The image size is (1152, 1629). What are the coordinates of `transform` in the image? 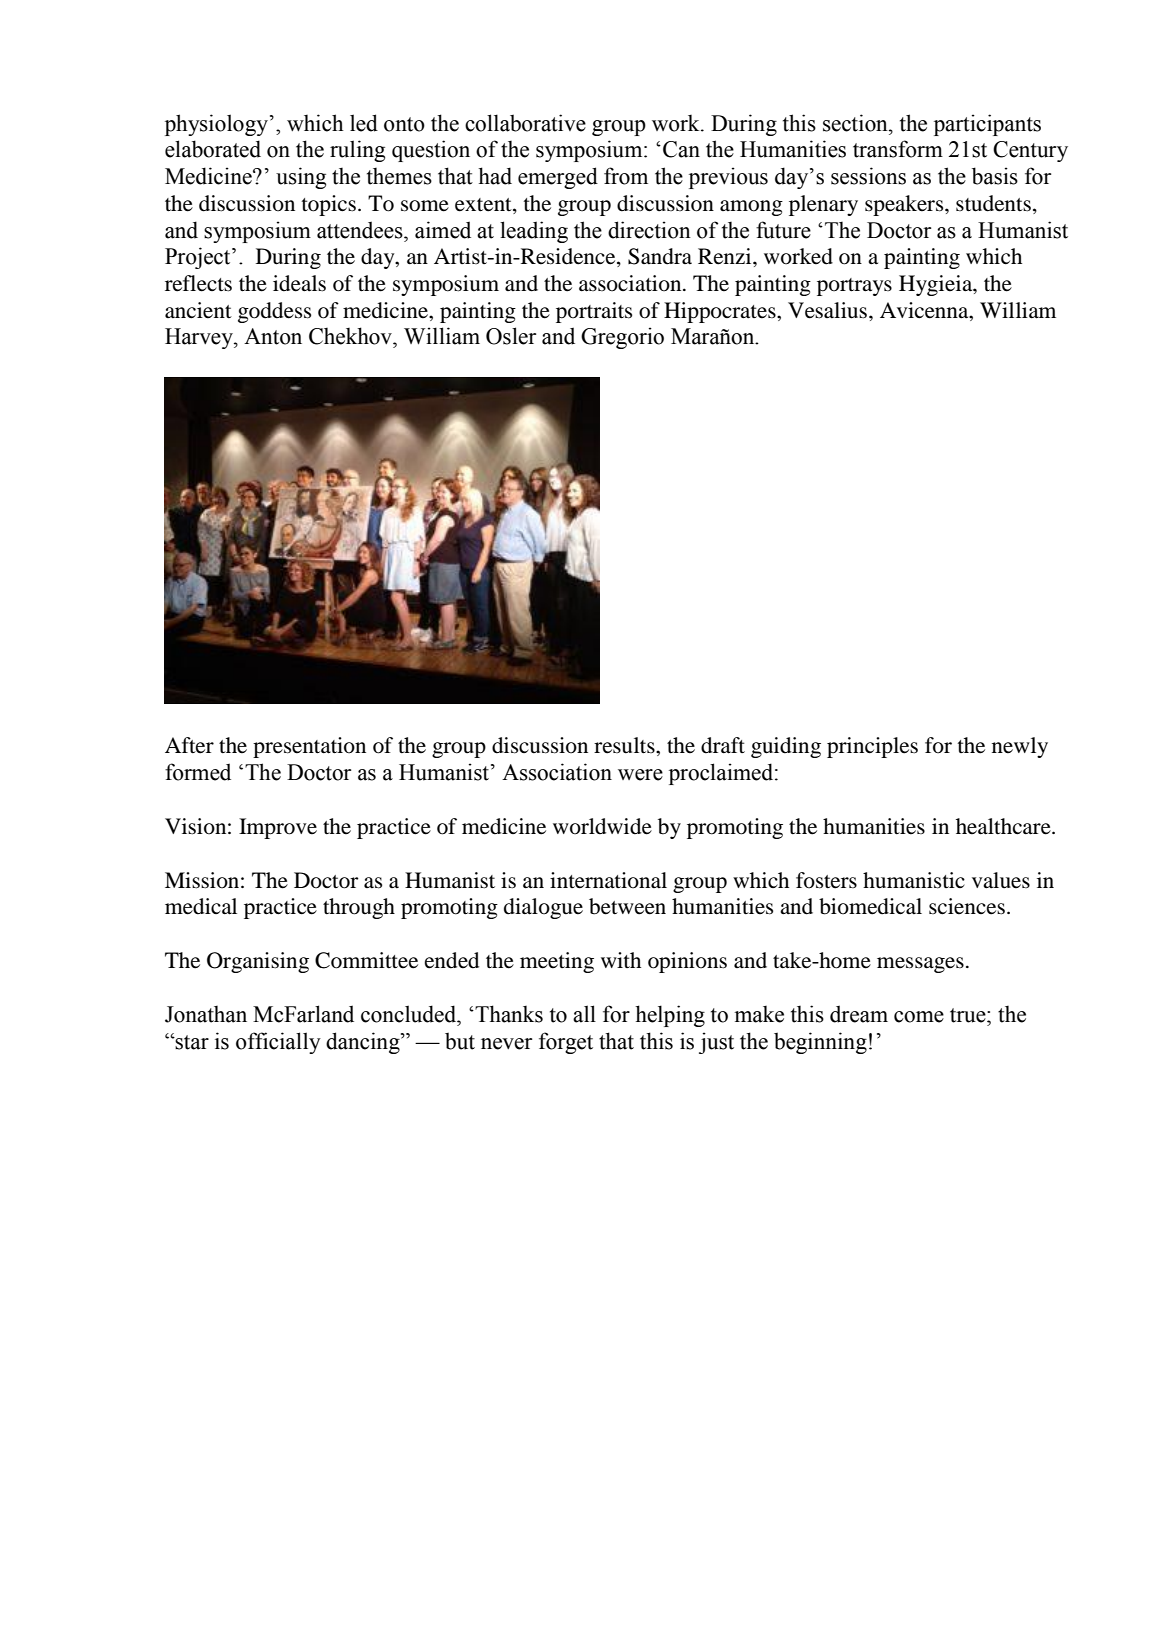 It's located at (898, 149).
